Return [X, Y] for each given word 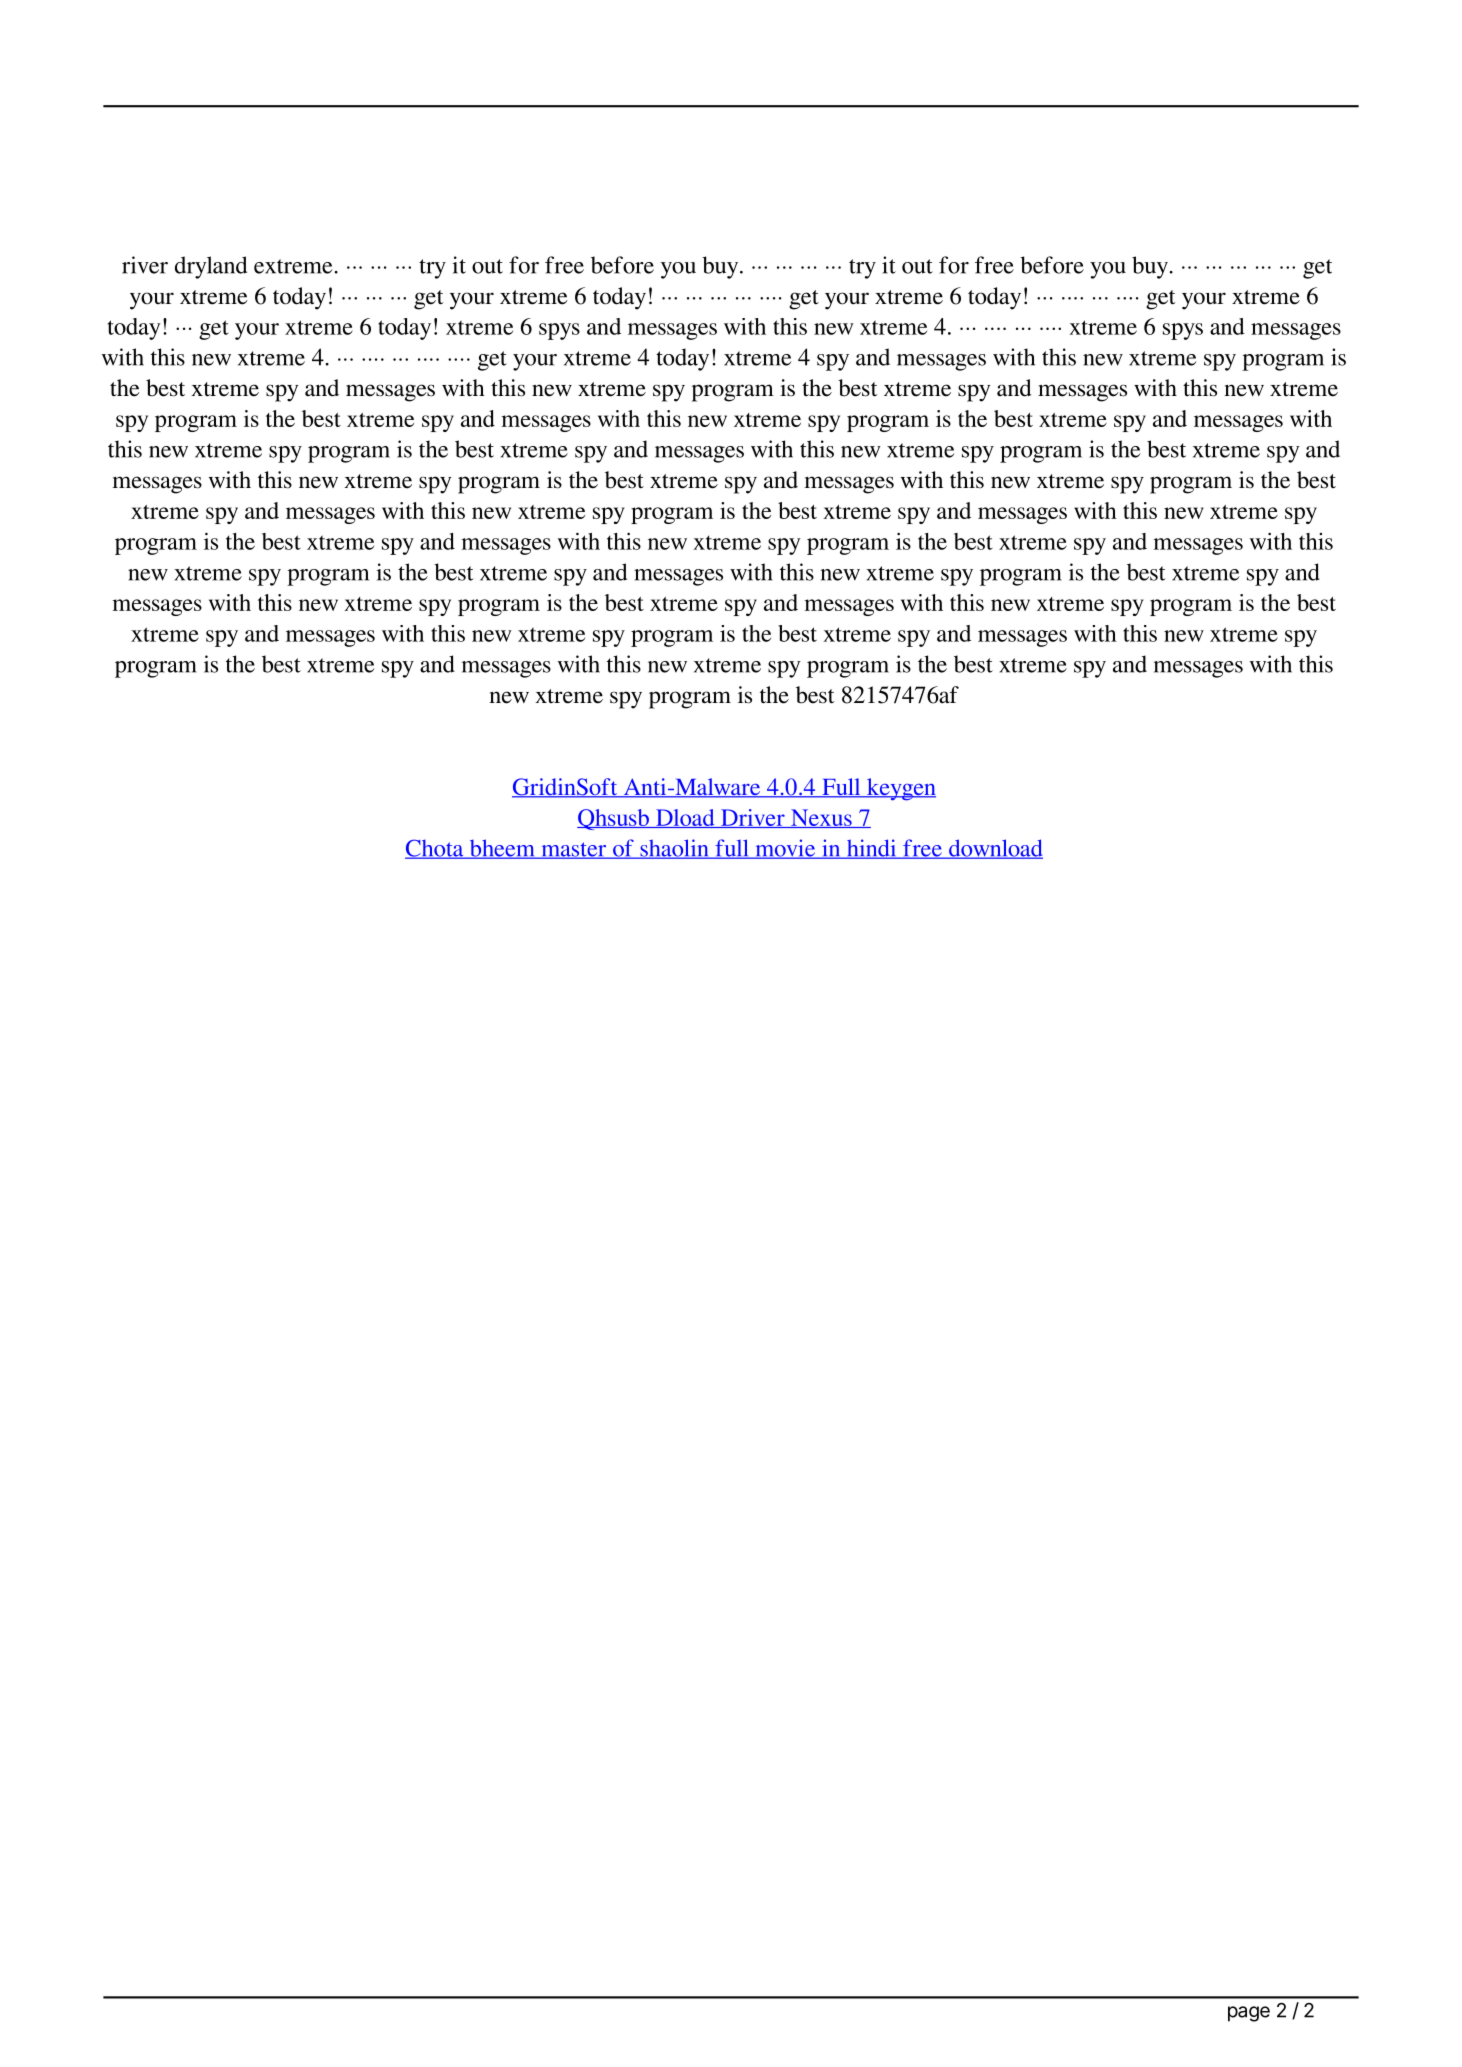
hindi [871, 849]
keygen [900, 789]
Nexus [821, 818]
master [574, 850]
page [1249, 2014]
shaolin [674, 849]
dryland [211, 267]
